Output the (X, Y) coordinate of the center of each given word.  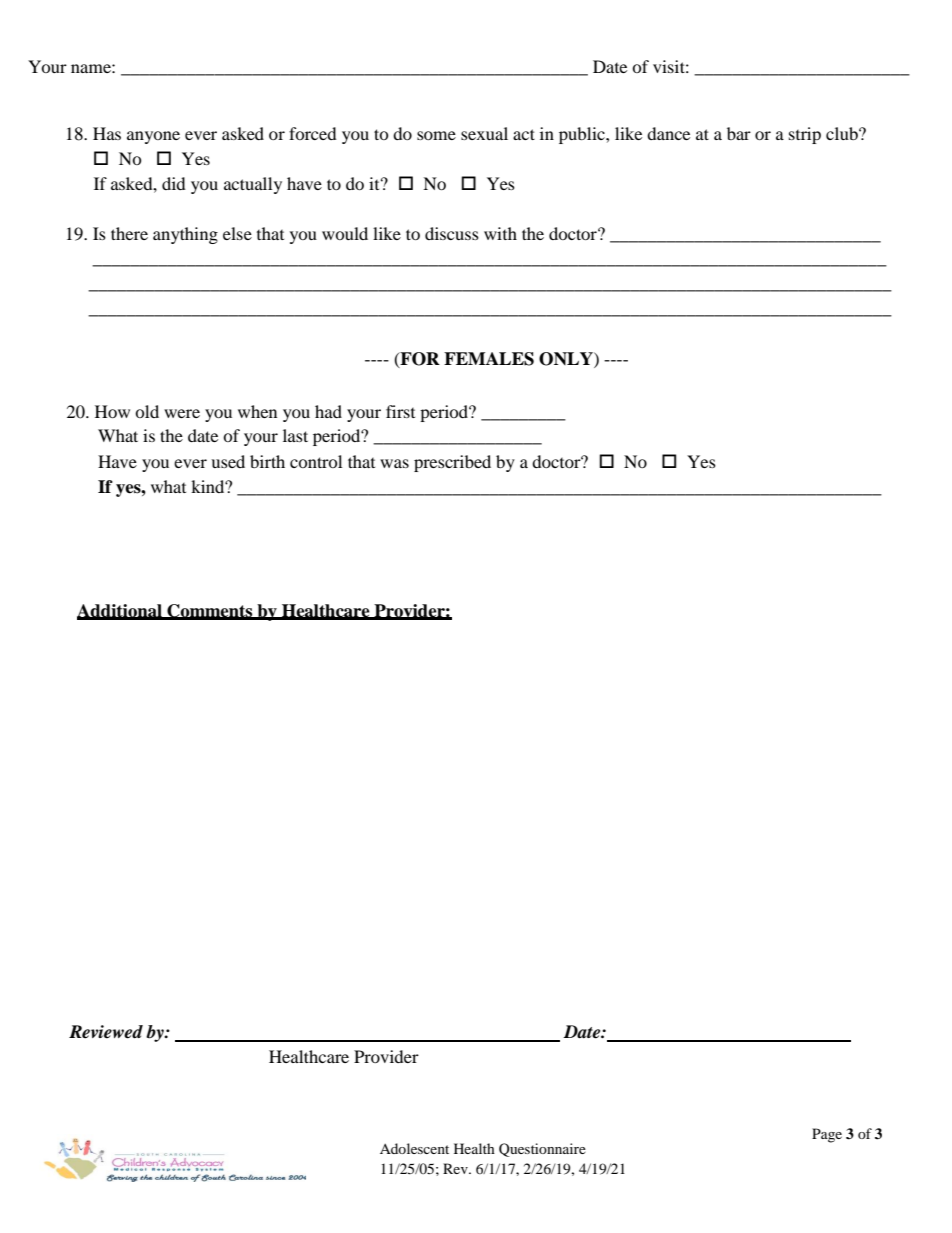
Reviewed (106, 1032)
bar (739, 133)
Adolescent (414, 1148)
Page (827, 1135)
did (174, 183)
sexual (484, 133)
